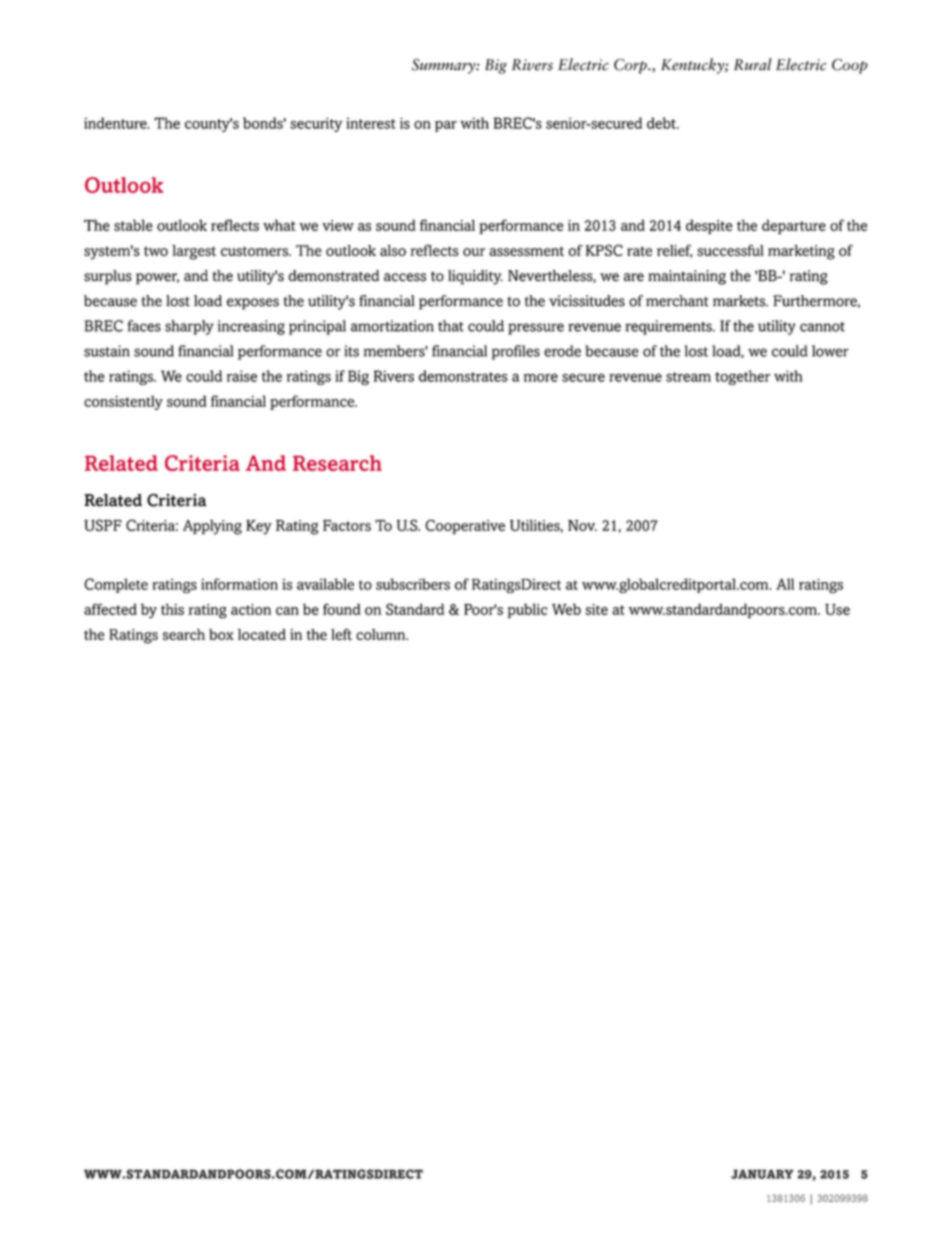  What do you see at coordinates (785, 584) in the screenshot?
I see `All` at bounding box center [785, 584].
